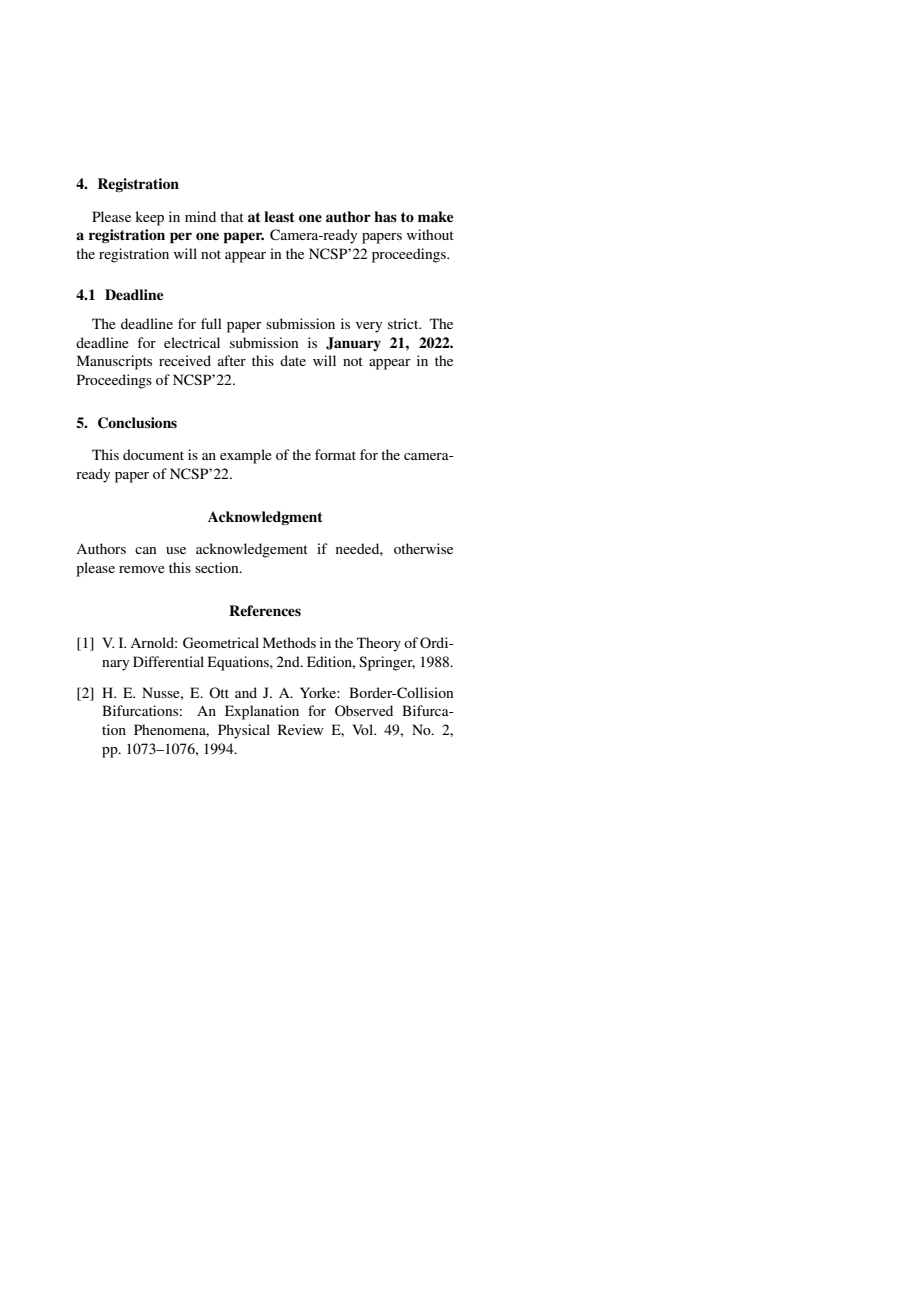 Image resolution: width=924 pixels, height=1308 pixels. What do you see at coordinates (149, 218) in the image?
I see `keep` at bounding box center [149, 218].
